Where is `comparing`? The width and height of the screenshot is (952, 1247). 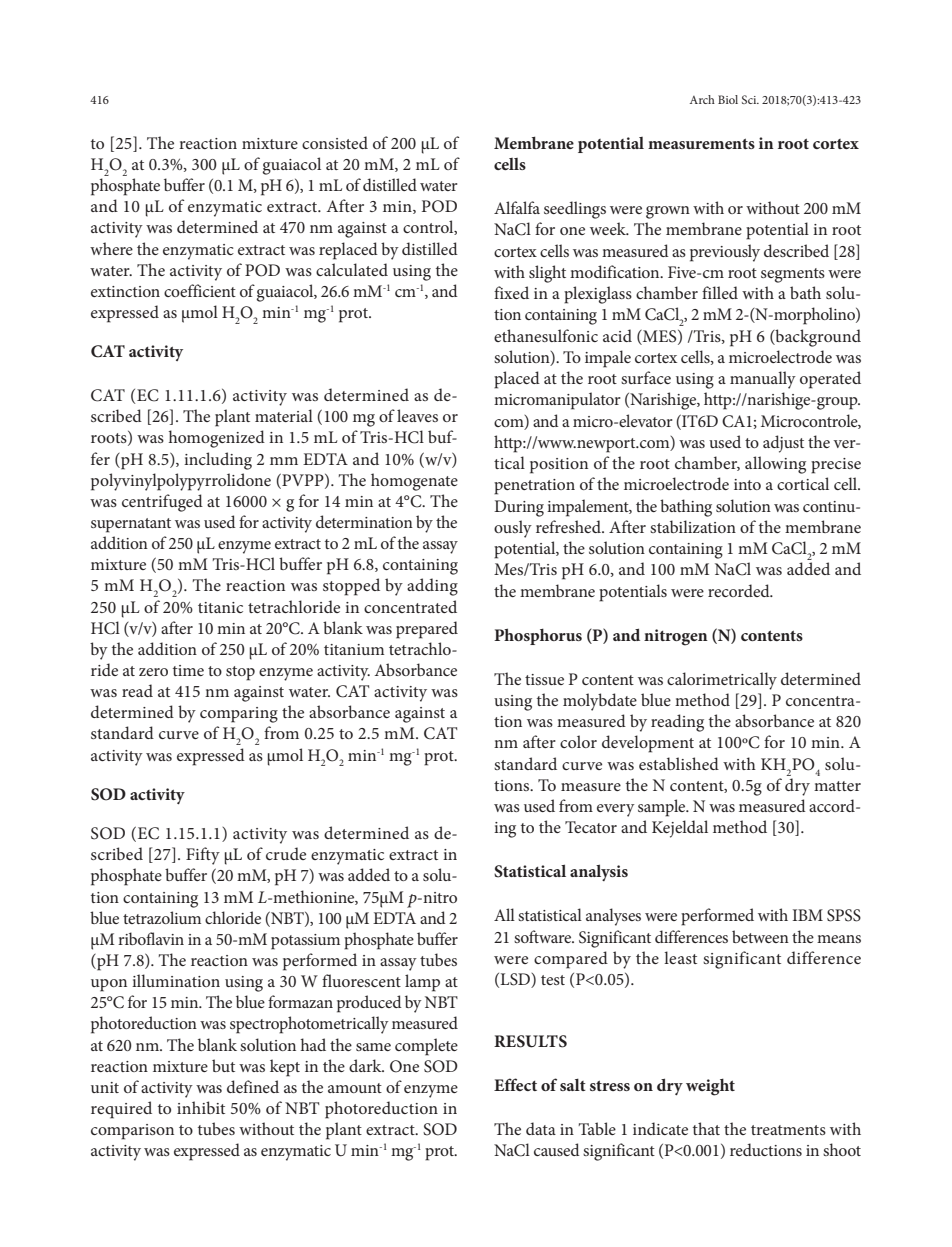
comparing is located at coordinates (239, 715).
